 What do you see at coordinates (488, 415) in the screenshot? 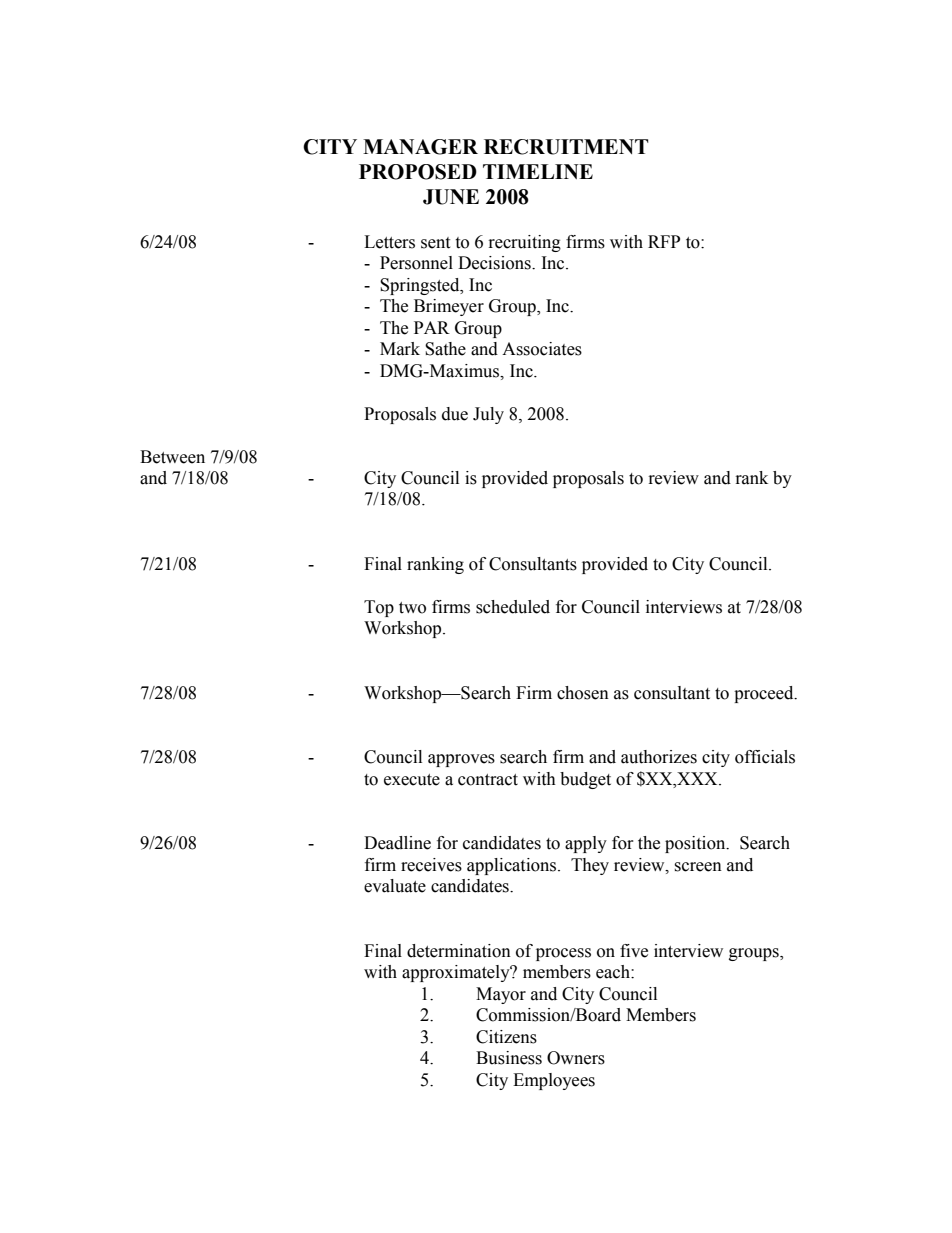
I see `July` at bounding box center [488, 415].
